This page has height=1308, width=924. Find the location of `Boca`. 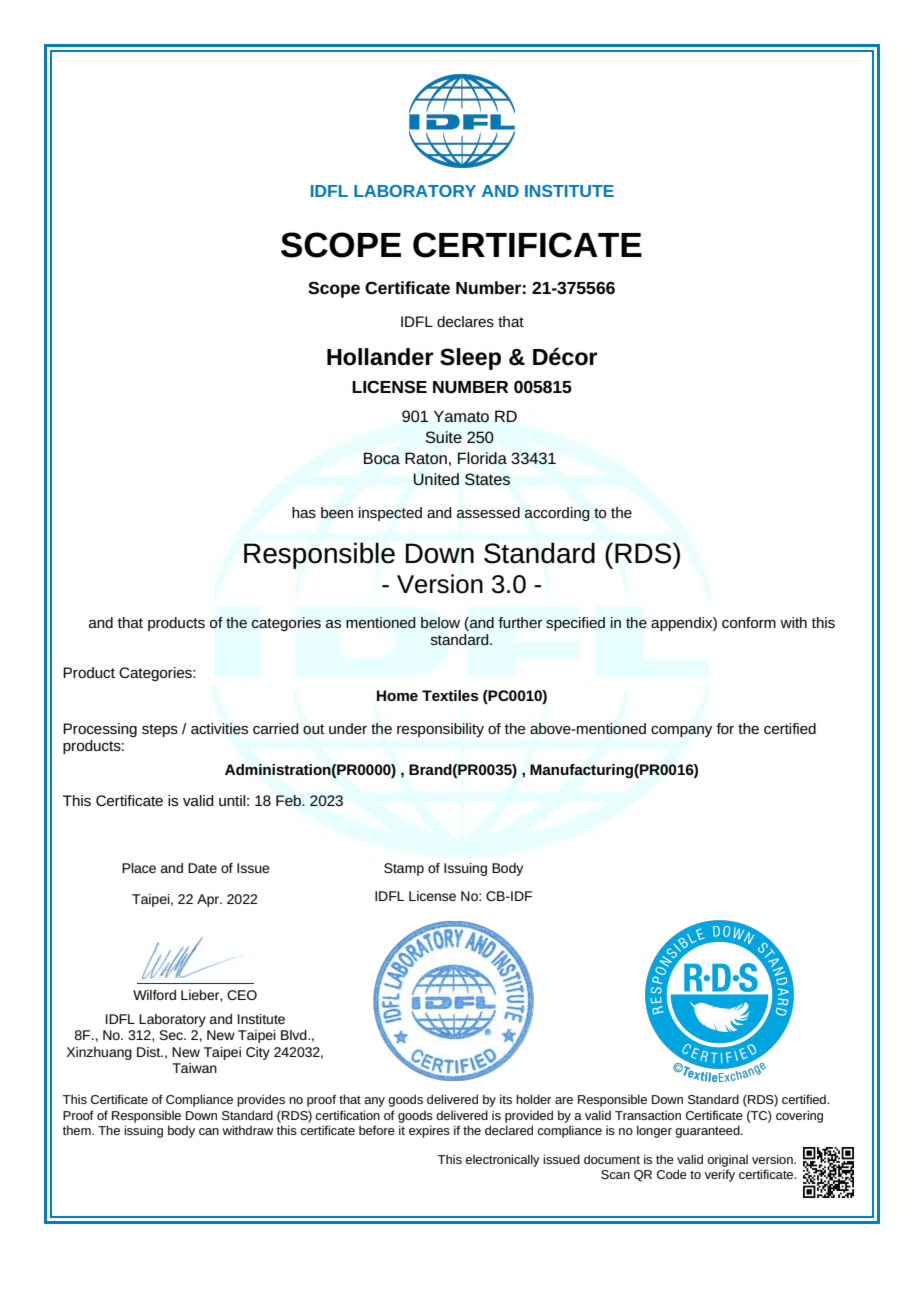

Boca is located at coordinates (382, 458).
